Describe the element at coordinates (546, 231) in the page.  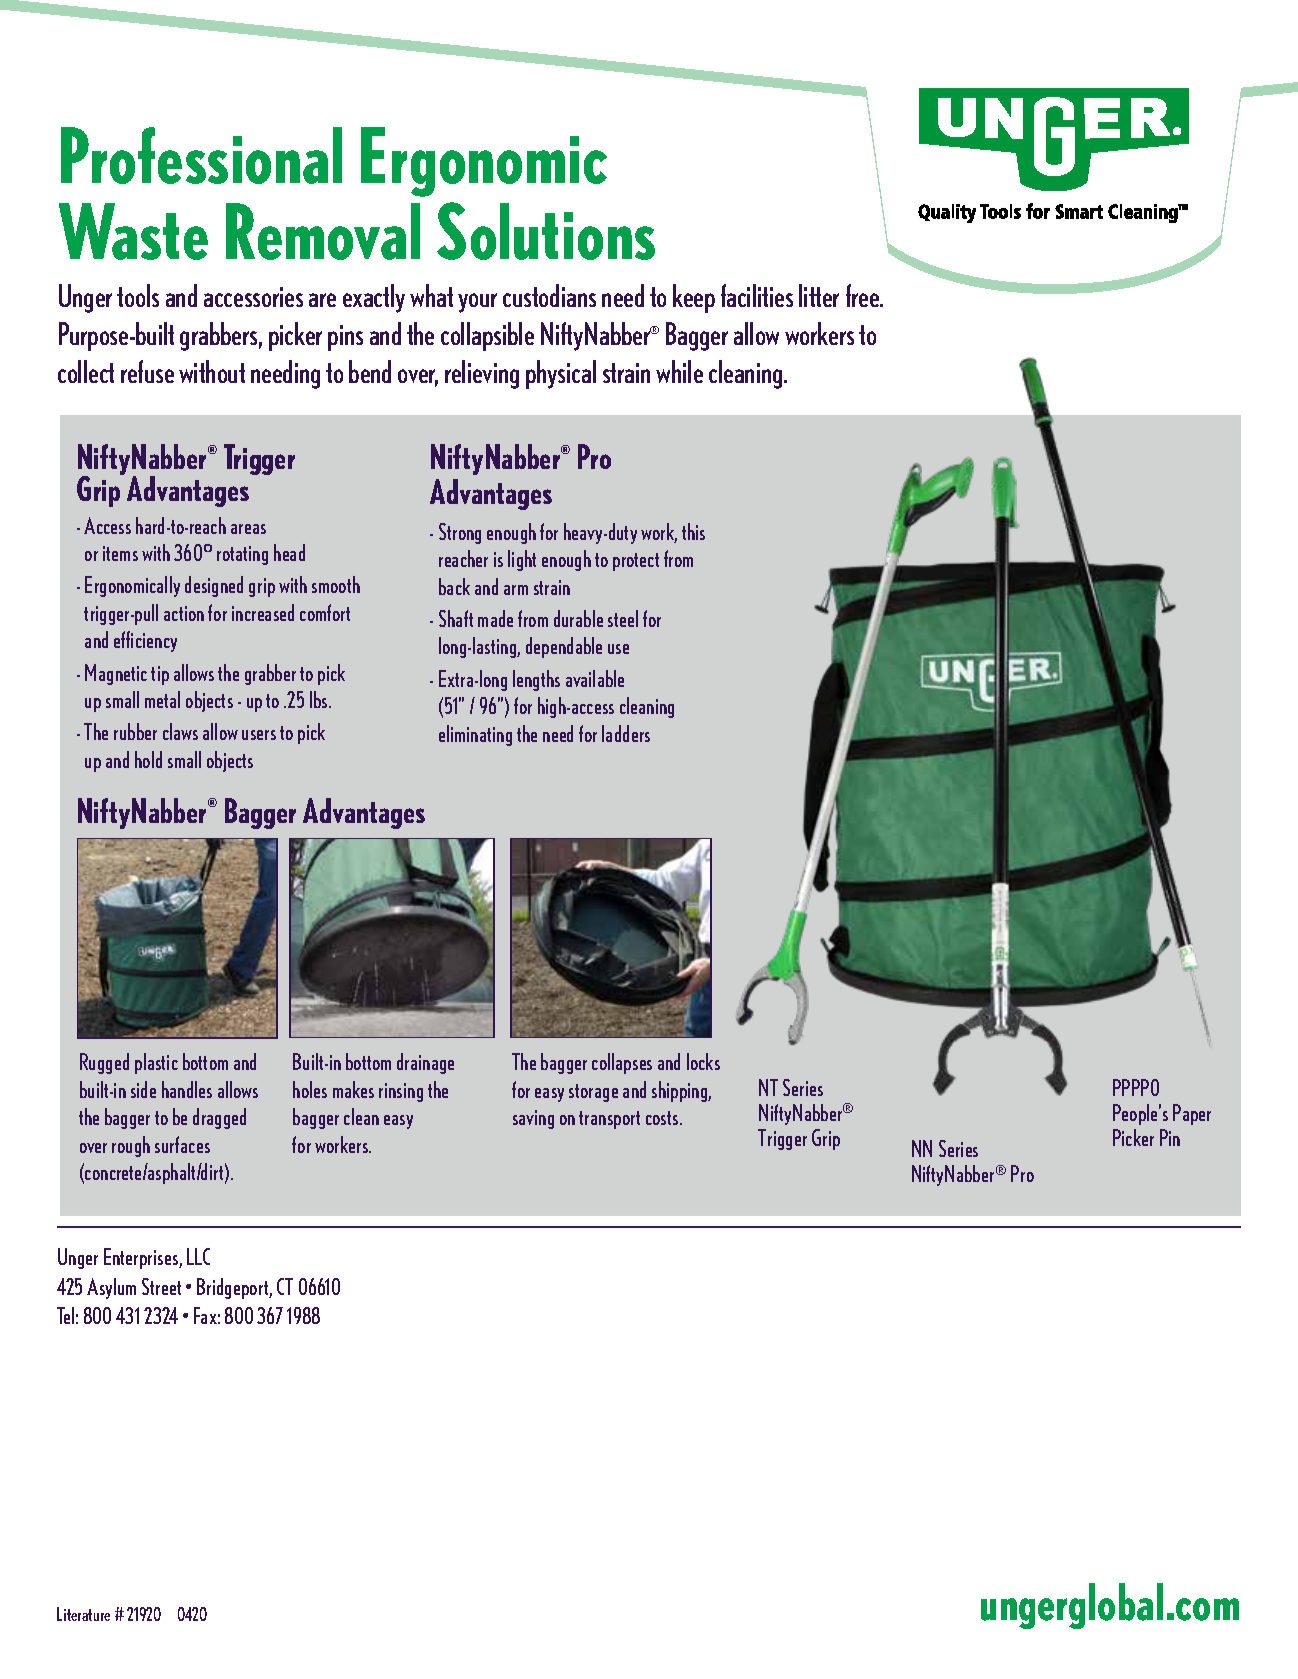
I see `Solutions` at that location.
